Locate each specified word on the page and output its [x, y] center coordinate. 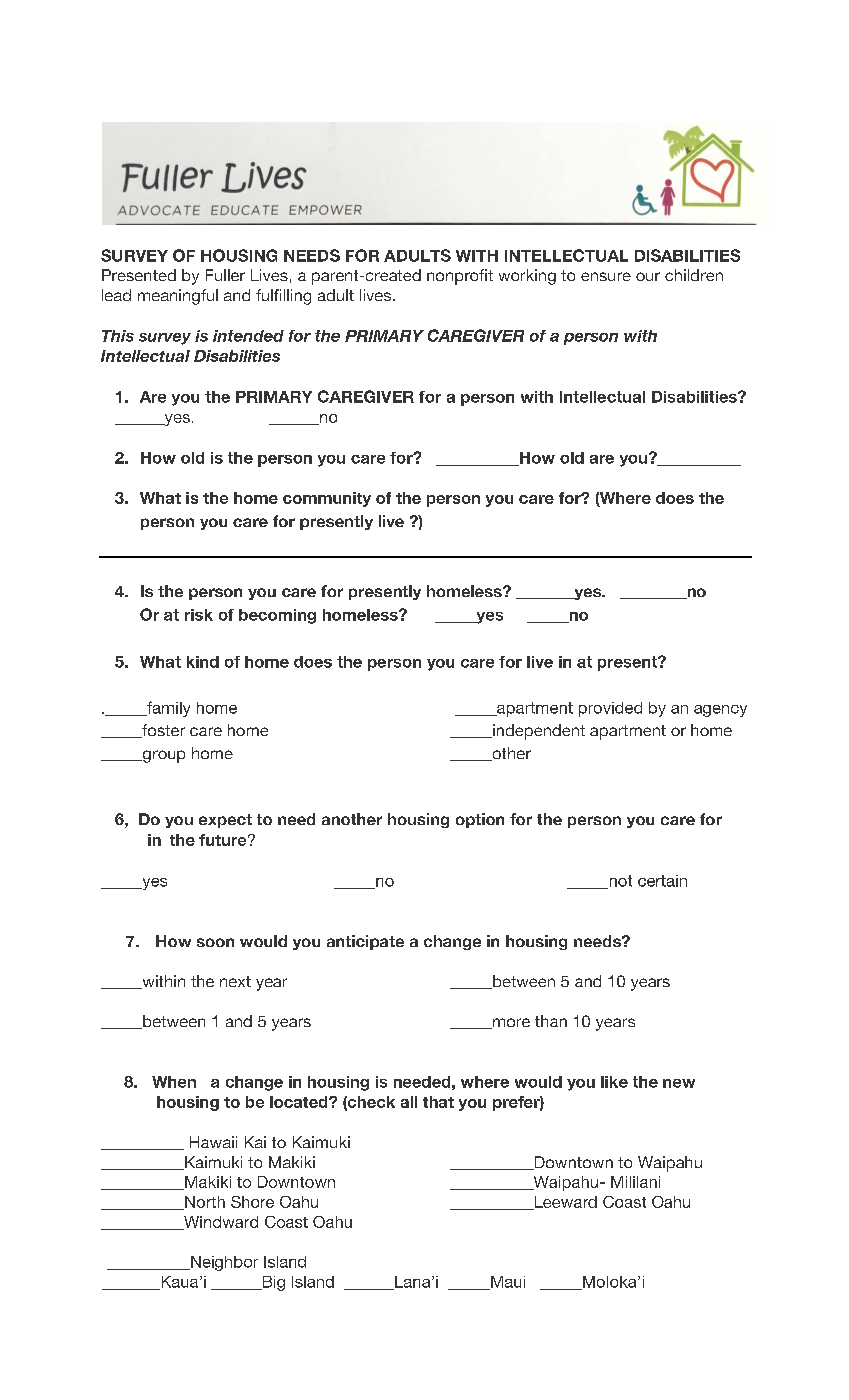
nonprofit [460, 277]
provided [610, 709]
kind [203, 662]
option [480, 820]
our [648, 276]
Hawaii [213, 1142]
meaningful [178, 297]
